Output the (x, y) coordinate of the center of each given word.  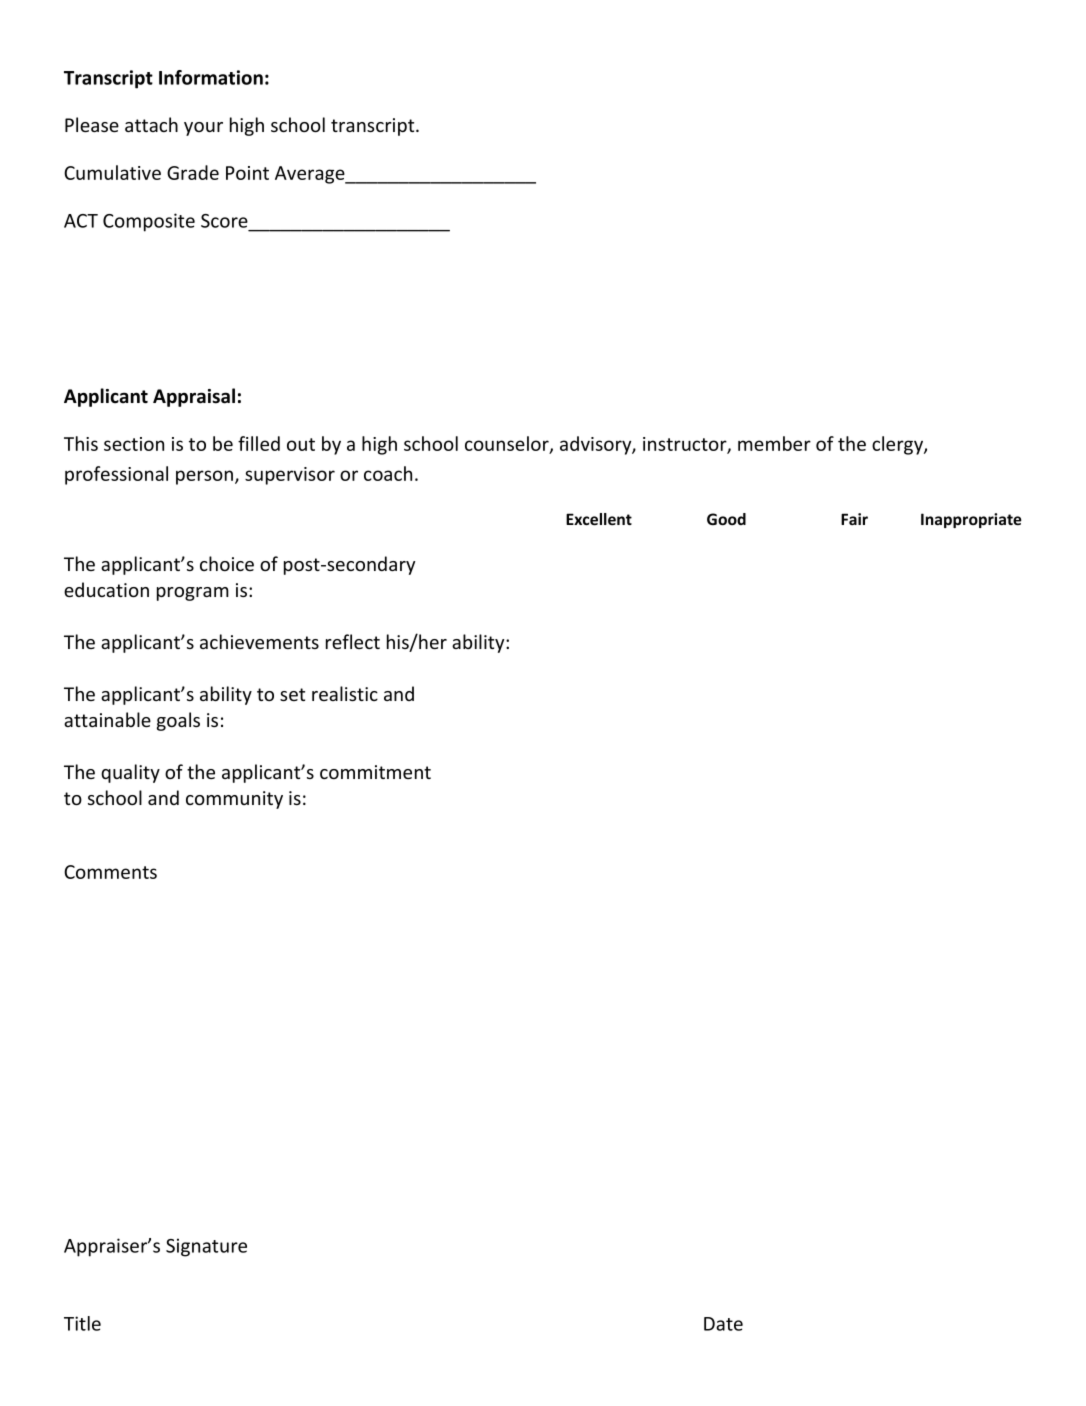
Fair (854, 519)
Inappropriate (971, 520)
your (203, 129)
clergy (898, 445)
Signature (206, 1247)
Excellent (599, 519)
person (204, 477)
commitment (375, 772)
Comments (110, 872)
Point (247, 173)
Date (723, 1324)
